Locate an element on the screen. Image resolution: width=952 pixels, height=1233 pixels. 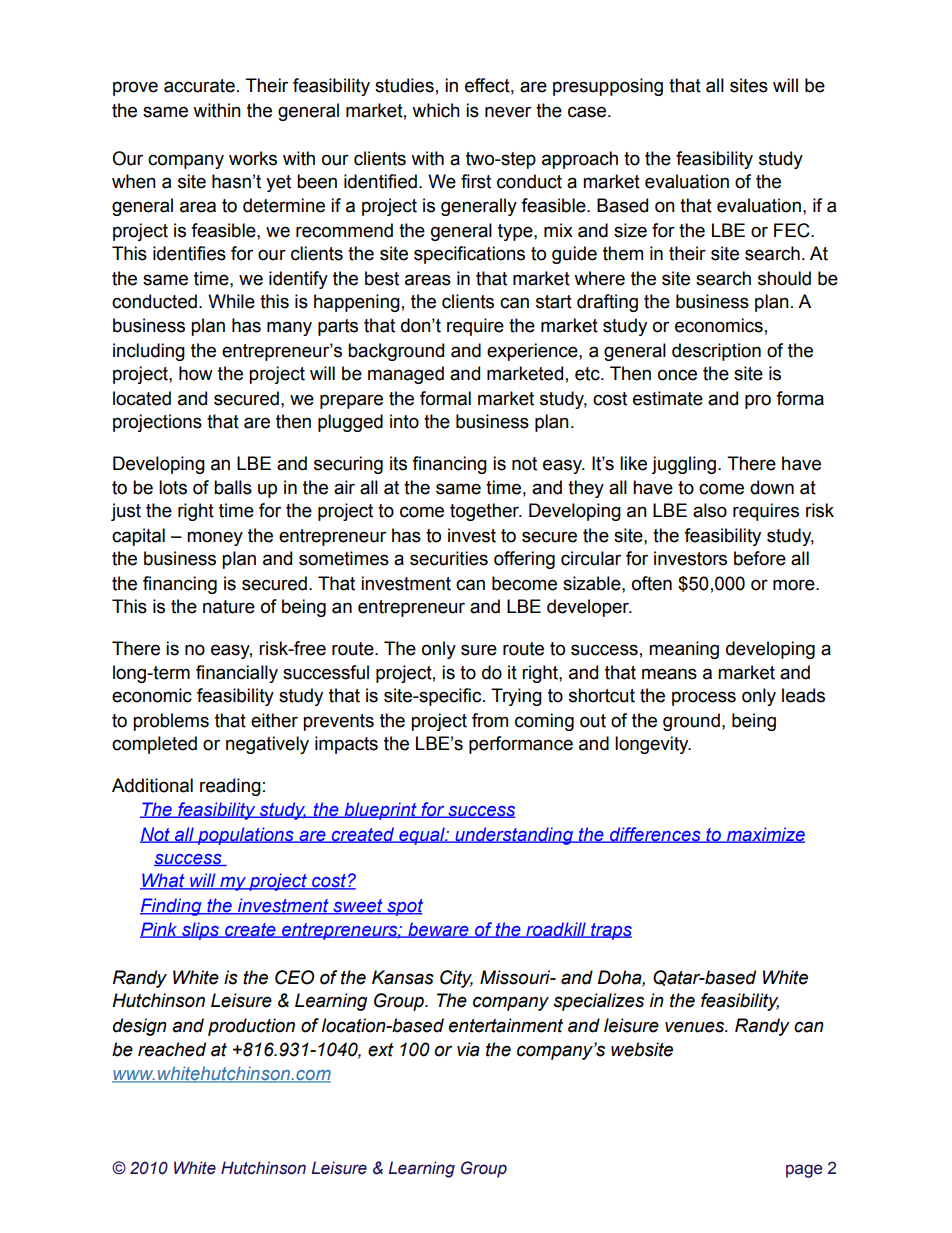
reading is located at coordinates (230, 787).
